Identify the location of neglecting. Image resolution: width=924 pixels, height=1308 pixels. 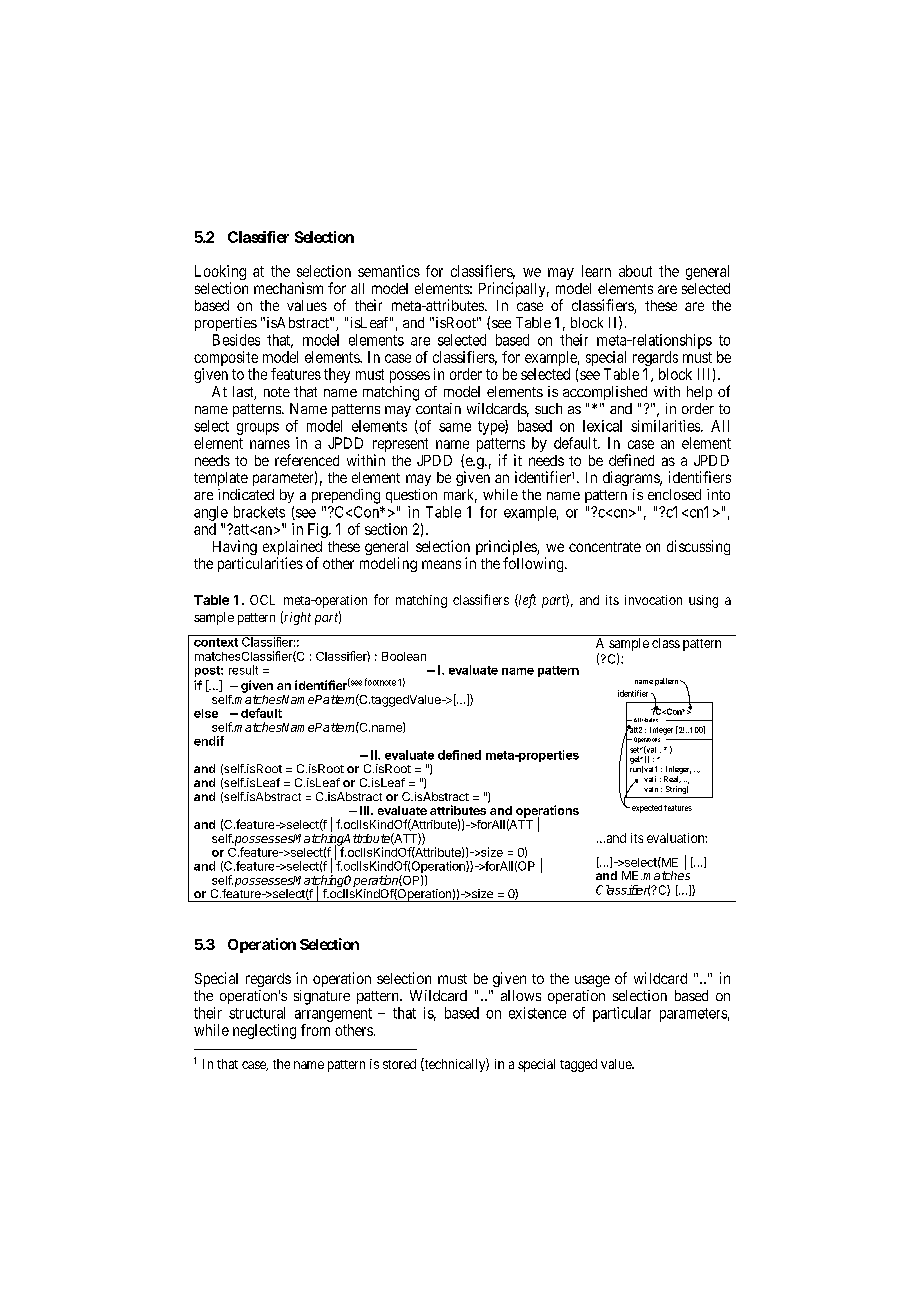
(264, 1031).
